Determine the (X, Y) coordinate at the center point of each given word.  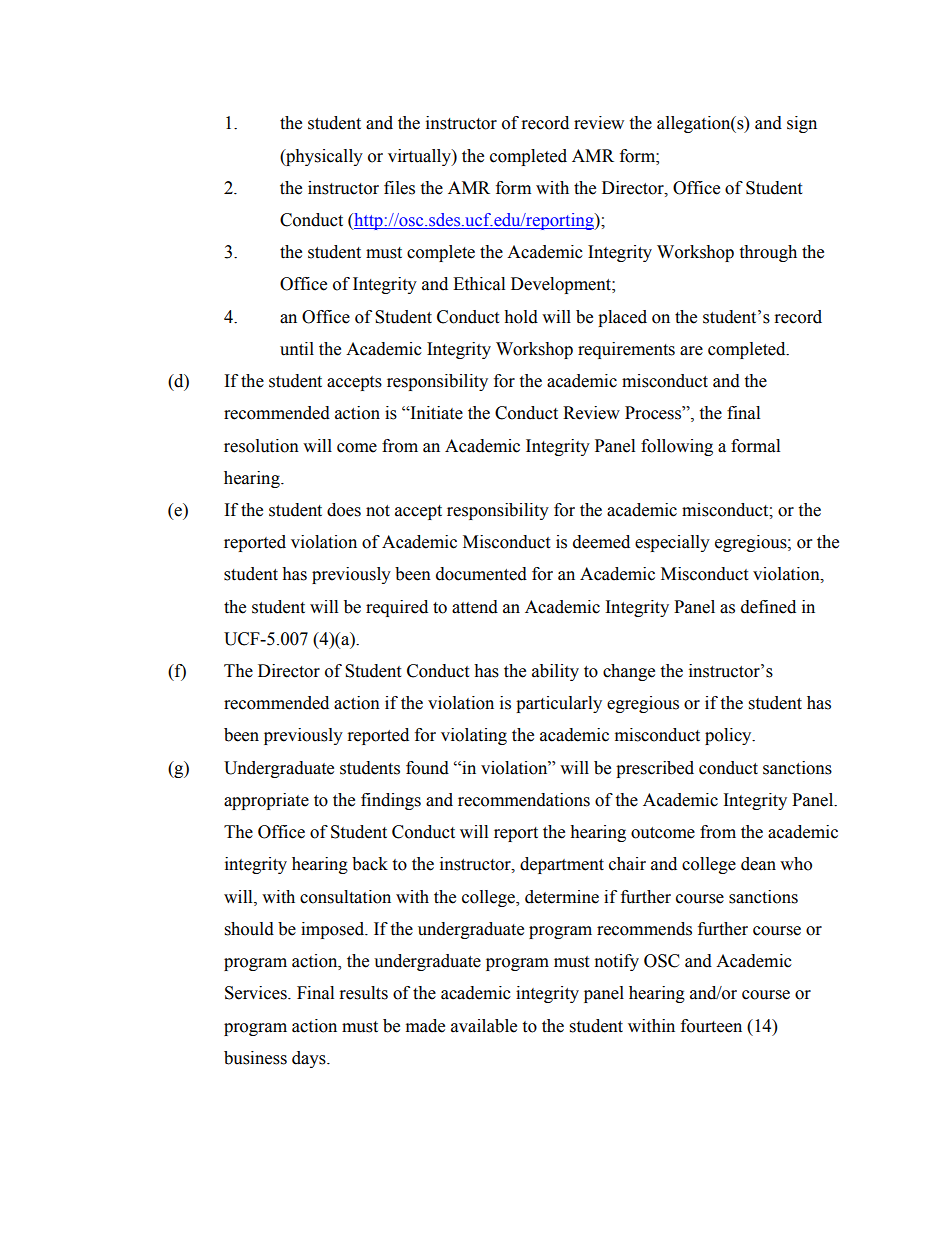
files (399, 188)
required (397, 608)
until (297, 349)
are (691, 351)
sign (802, 124)
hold (521, 317)
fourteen (711, 1026)
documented (481, 574)
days (310, 1059)
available (484, 1026)
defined (768, 607)
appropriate (266, 801)
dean (758, 864)
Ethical (479, 284)
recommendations (524, 800)
